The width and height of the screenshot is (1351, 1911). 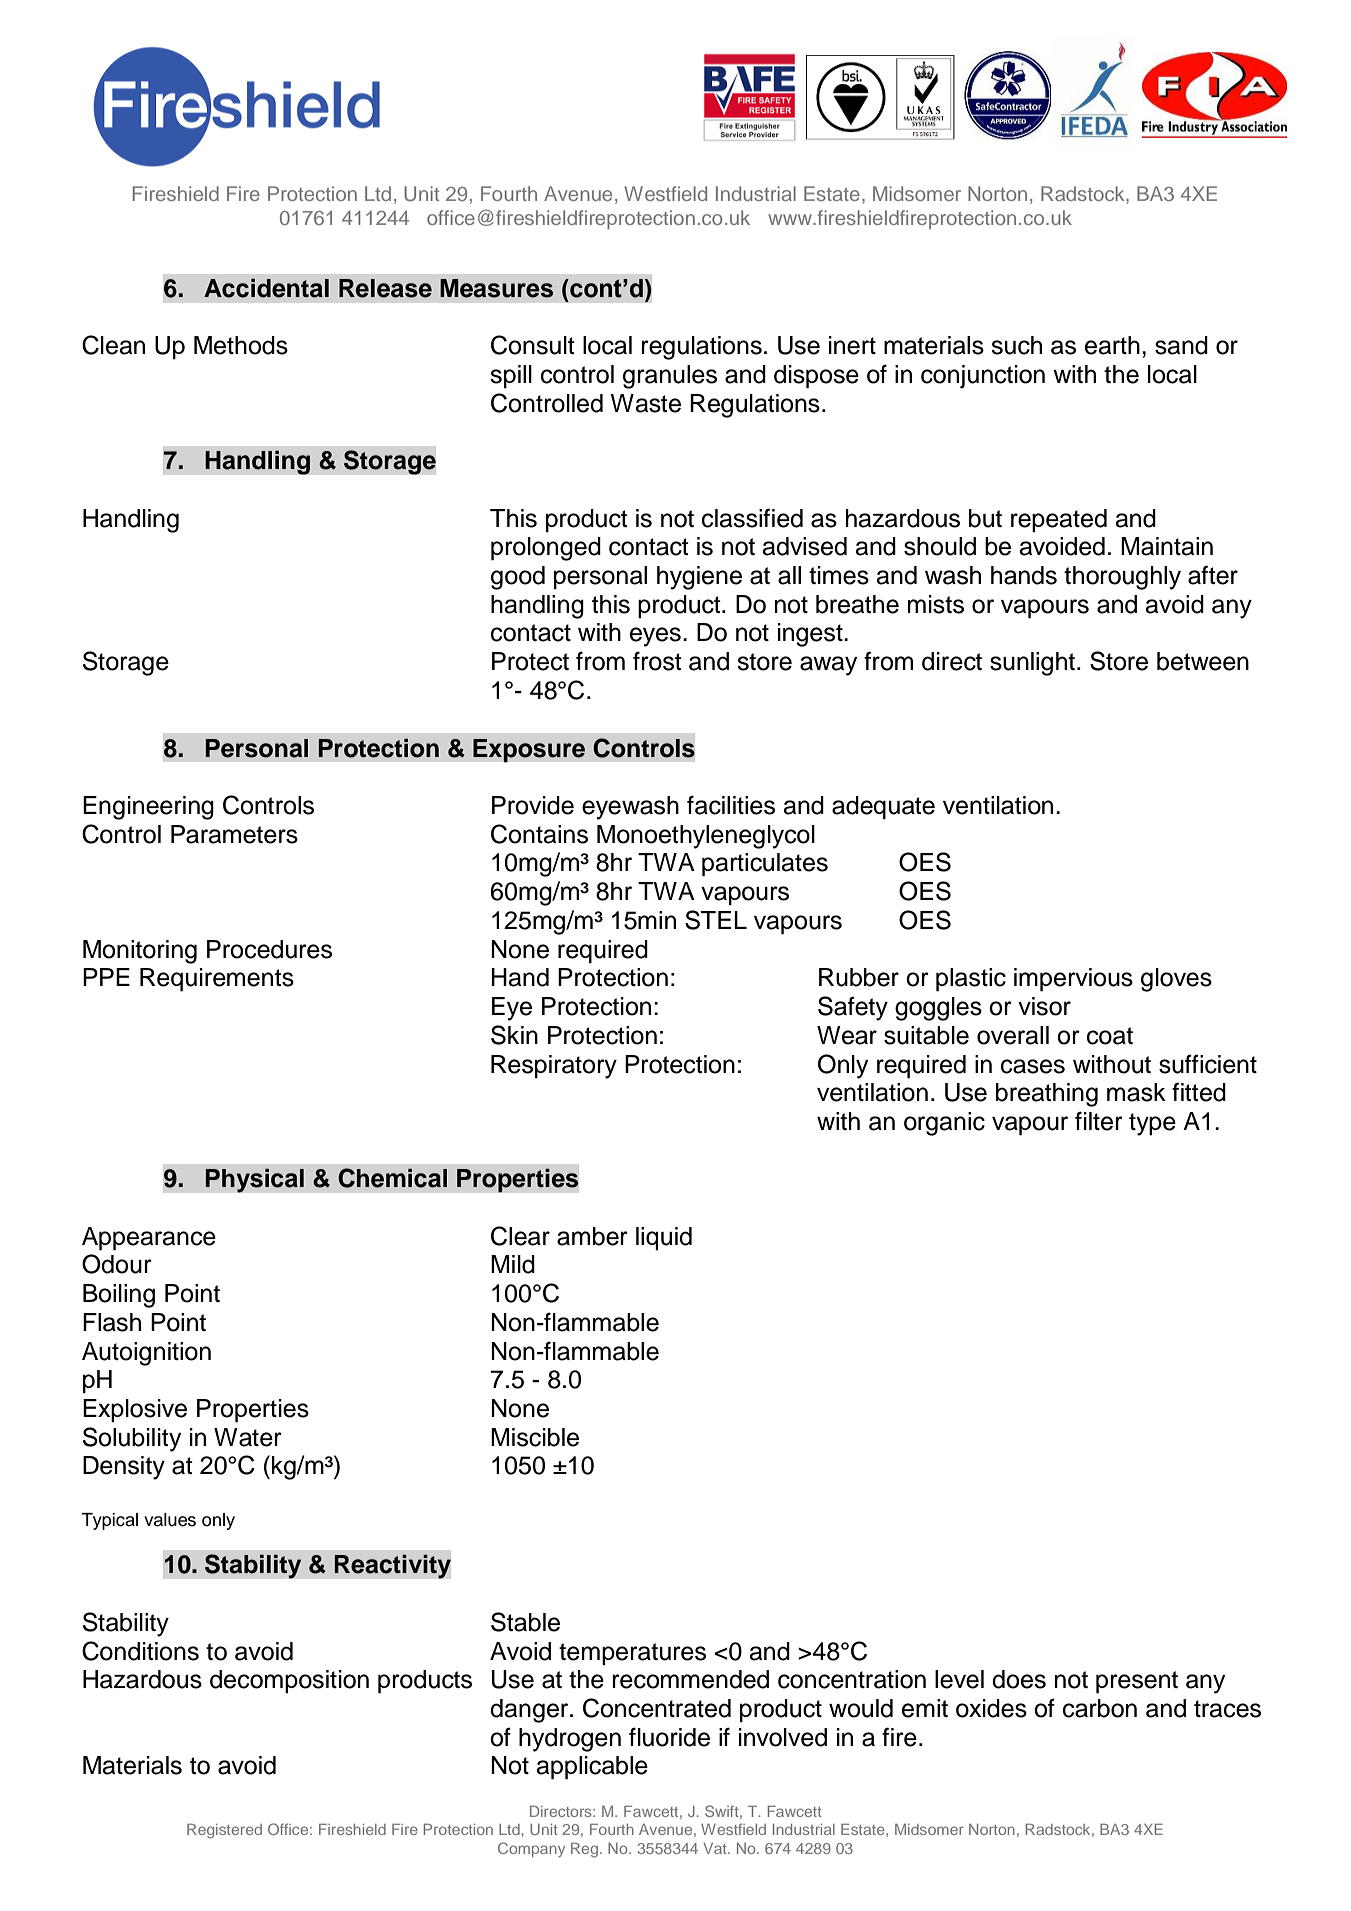 What do you see at coordinates (1034, 664) in the screenshot?
I see `sunlight` at bounding box center [1034, 664].
